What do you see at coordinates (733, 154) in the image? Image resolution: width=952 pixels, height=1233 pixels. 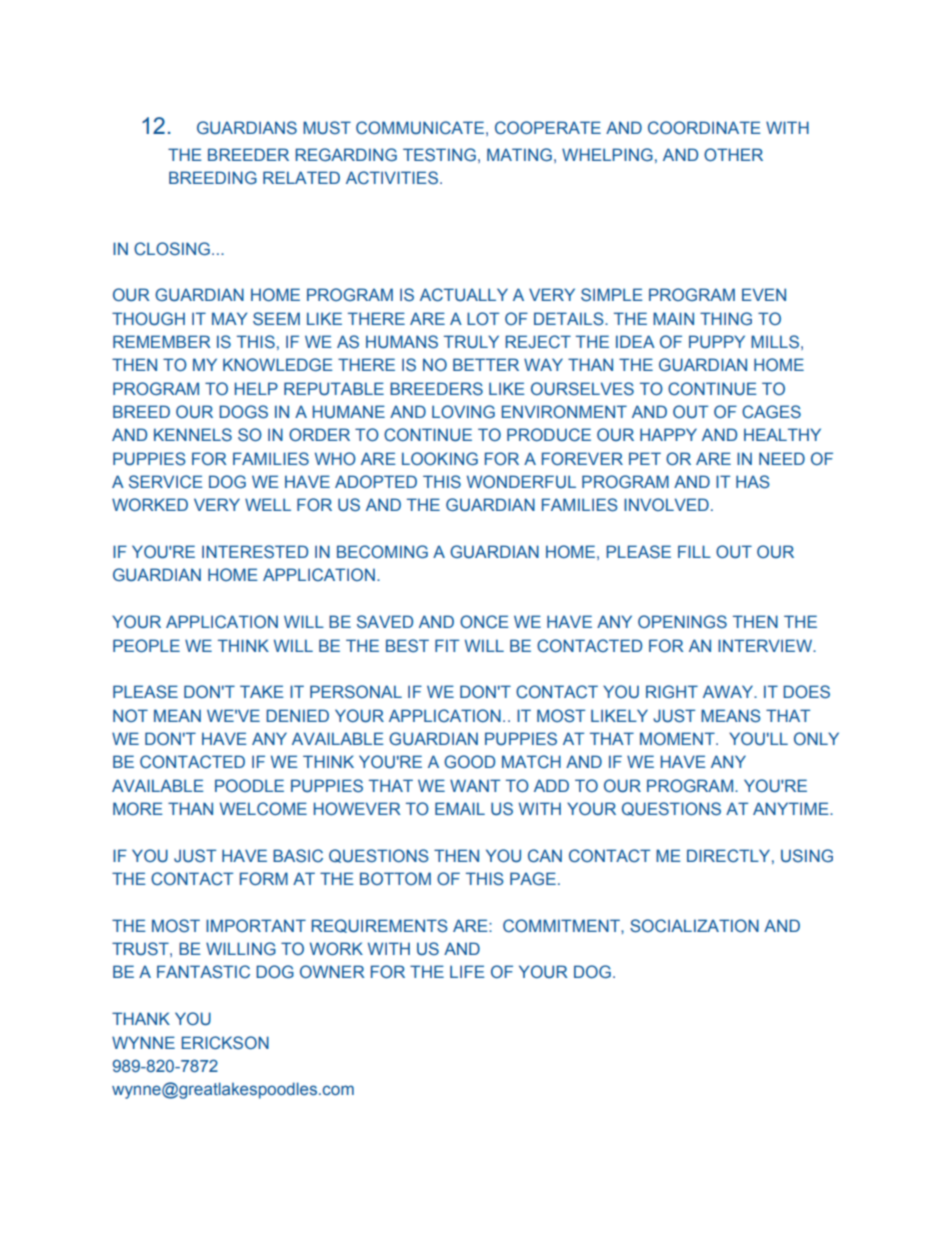 I see `OTHER` at bounding box center [733, 154].
